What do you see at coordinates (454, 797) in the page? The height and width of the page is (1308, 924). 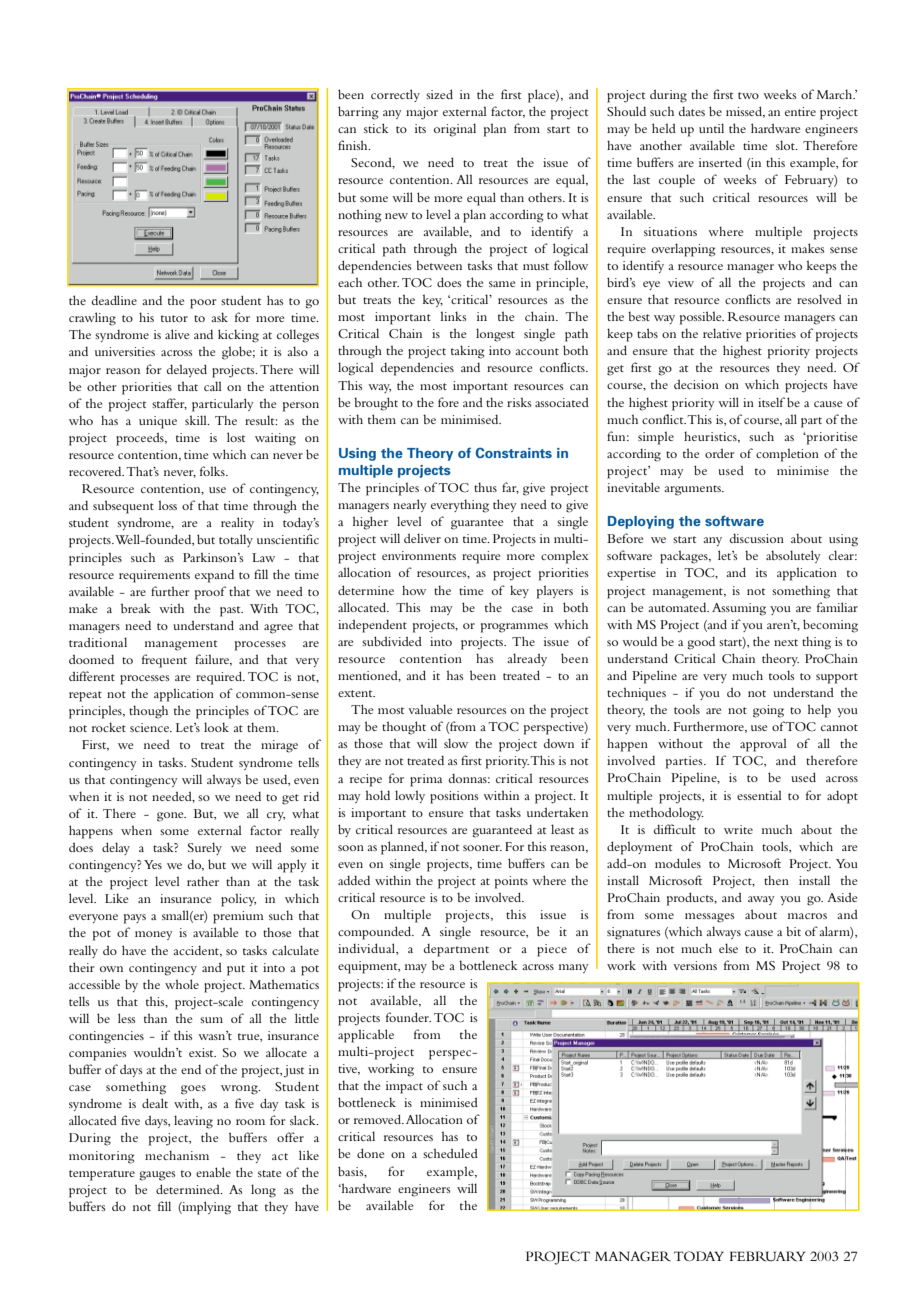 I see `positions` at bounding box center [454, 797].
